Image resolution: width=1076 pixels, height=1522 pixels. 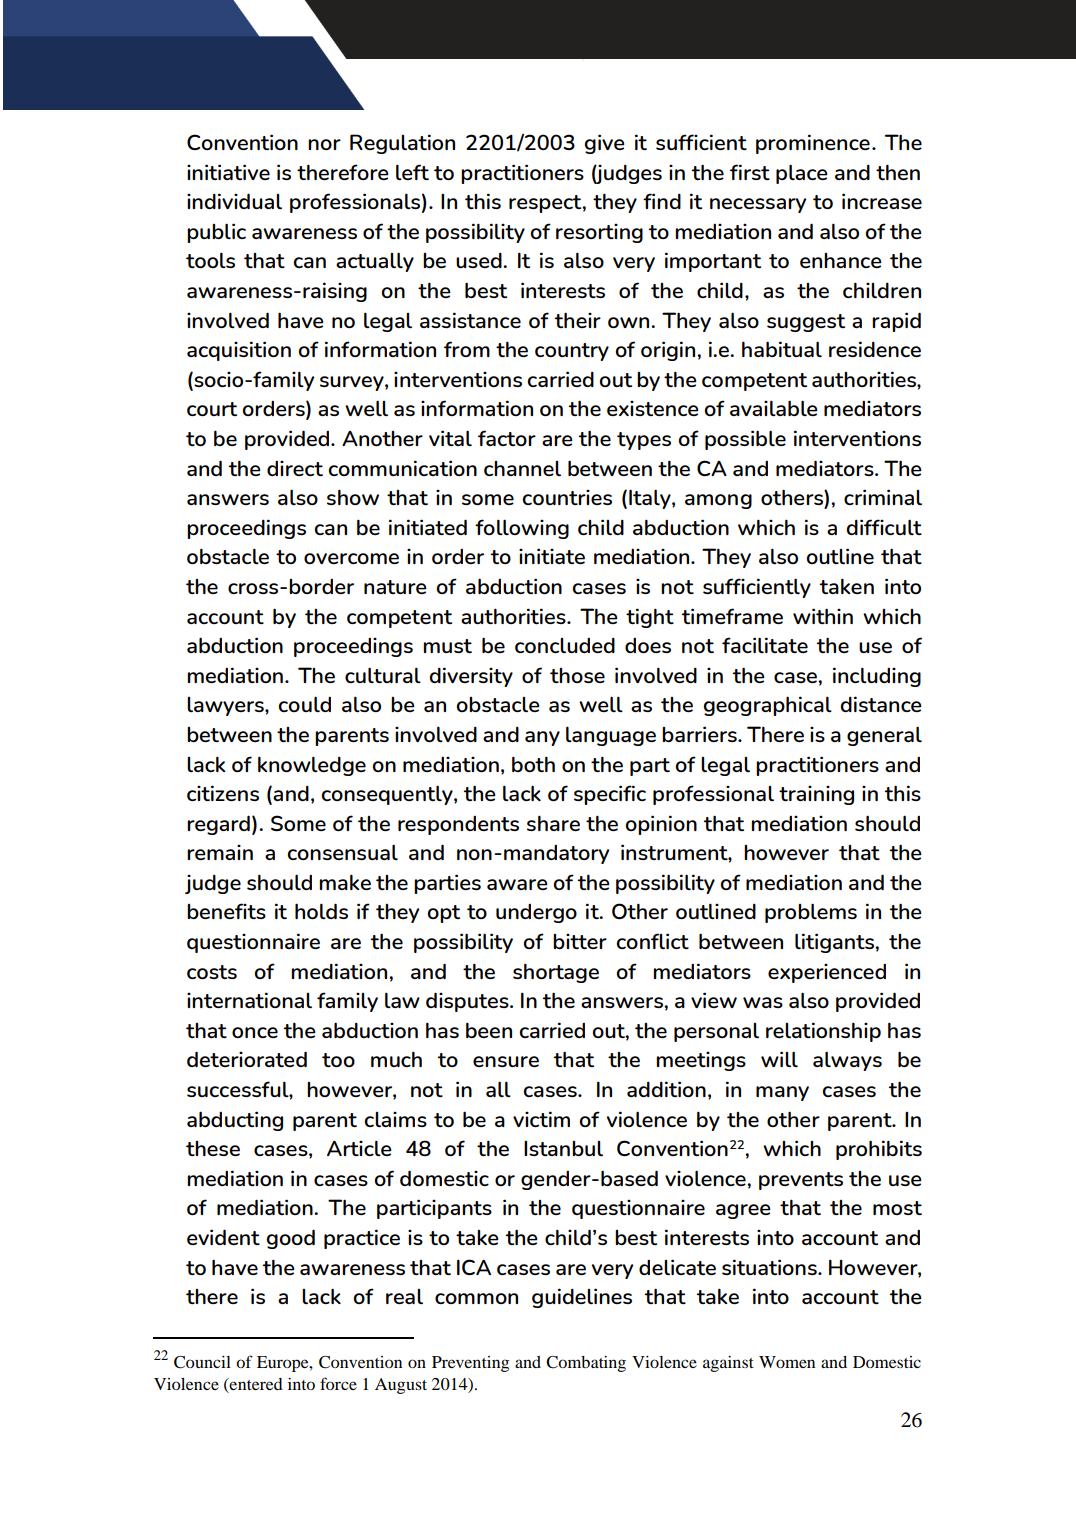 What do you see at coordinates (604, 144) in the screenshot?
I see `give` at bounding box center [604, 144].
